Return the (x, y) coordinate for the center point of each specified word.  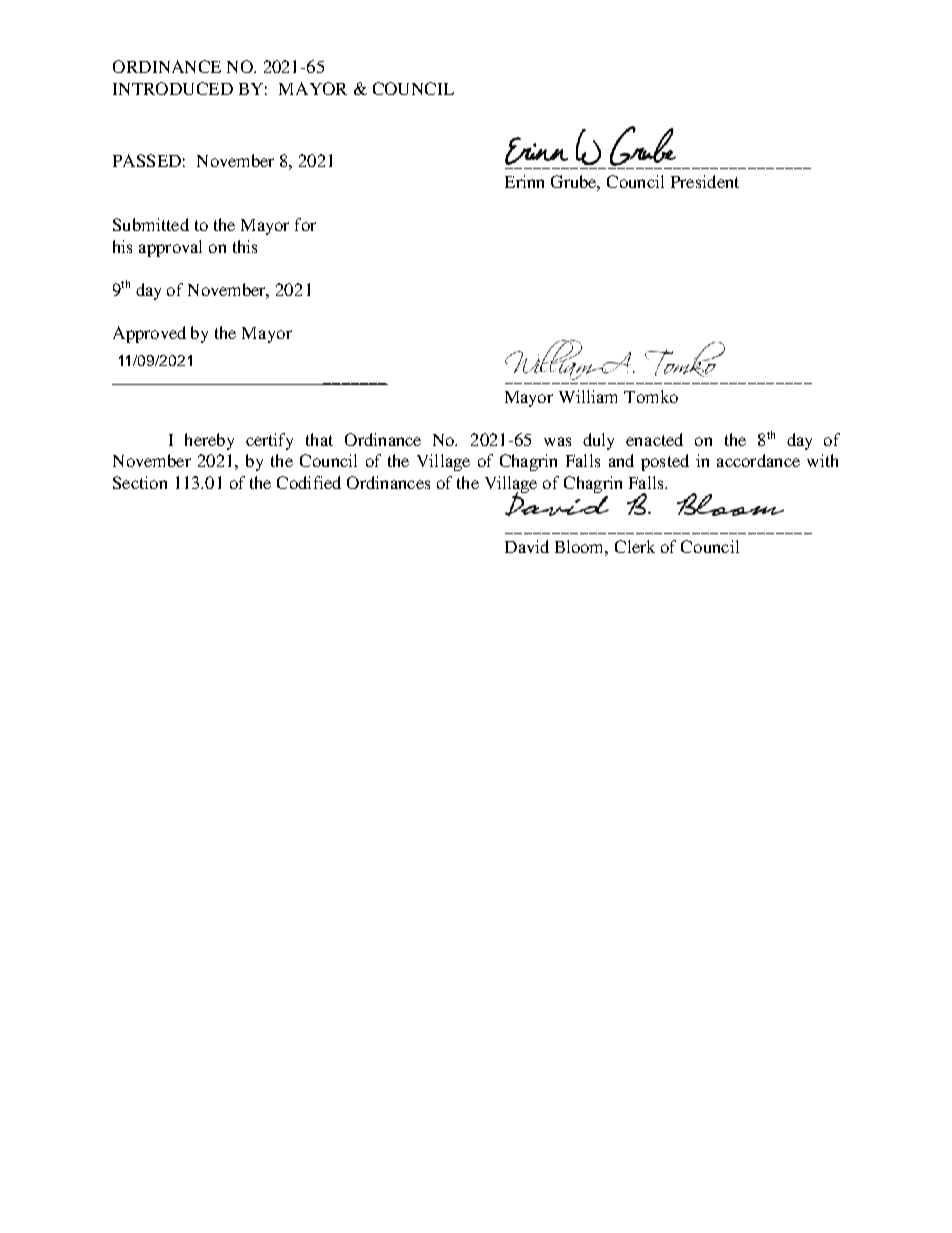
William (588, 396)
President (705, 181)
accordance (758, 460)
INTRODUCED (173, 88)
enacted (654, 439)
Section (140, 482)
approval (170, 248)
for (305, 224)
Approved (149, 334)
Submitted (151, 224)
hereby (209, 441)
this (245, 246)
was (557, 441)
